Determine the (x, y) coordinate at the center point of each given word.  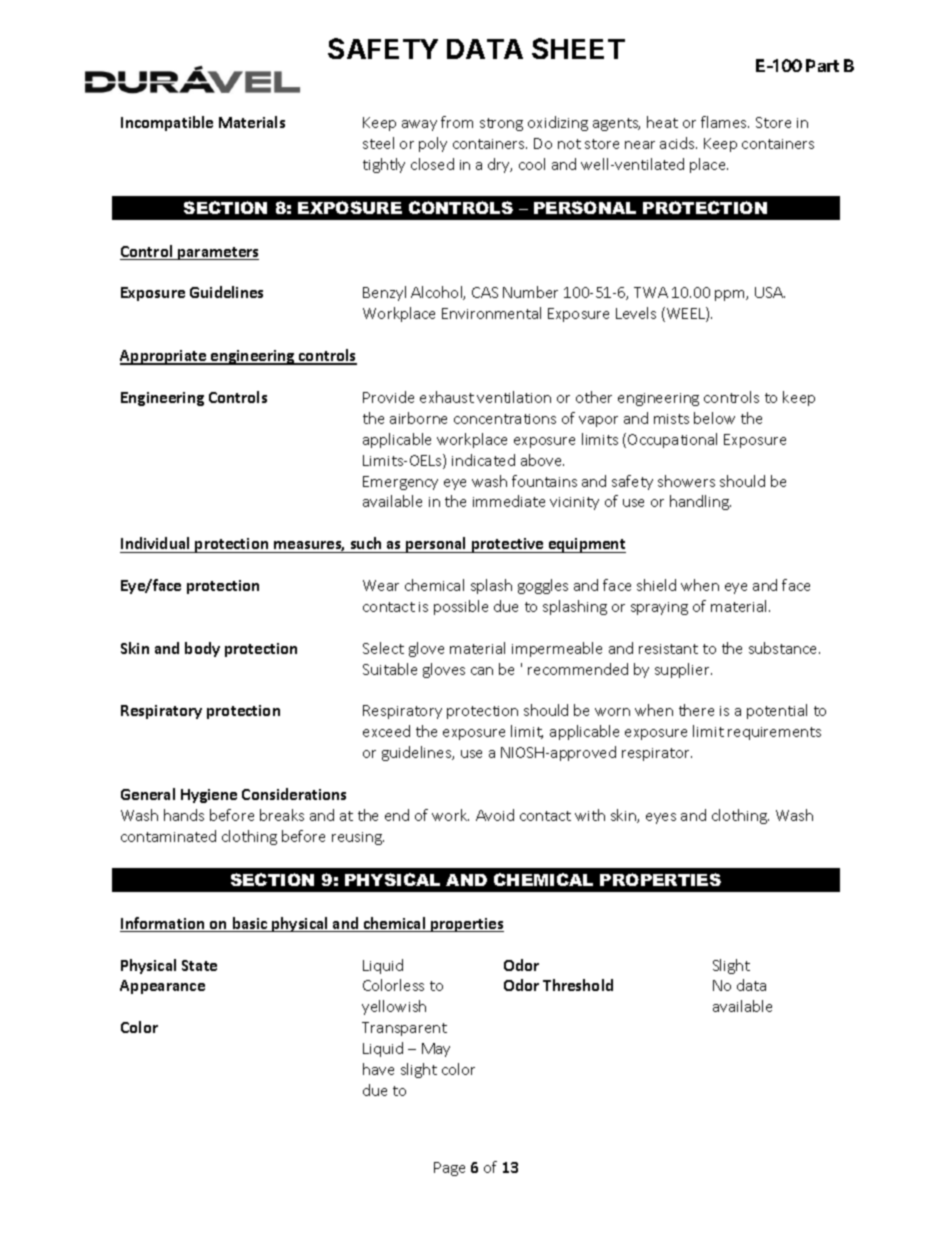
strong (501, 124)
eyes (661, 818)
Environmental (491, 313)
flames (725, 122)
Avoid (495, 815)
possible (461, 607)
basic (250, 924)
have (378, 1069)
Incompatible (167, 123)
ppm (731, 295)
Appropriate (164, 357)
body (202, 649)
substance (784, 648)
